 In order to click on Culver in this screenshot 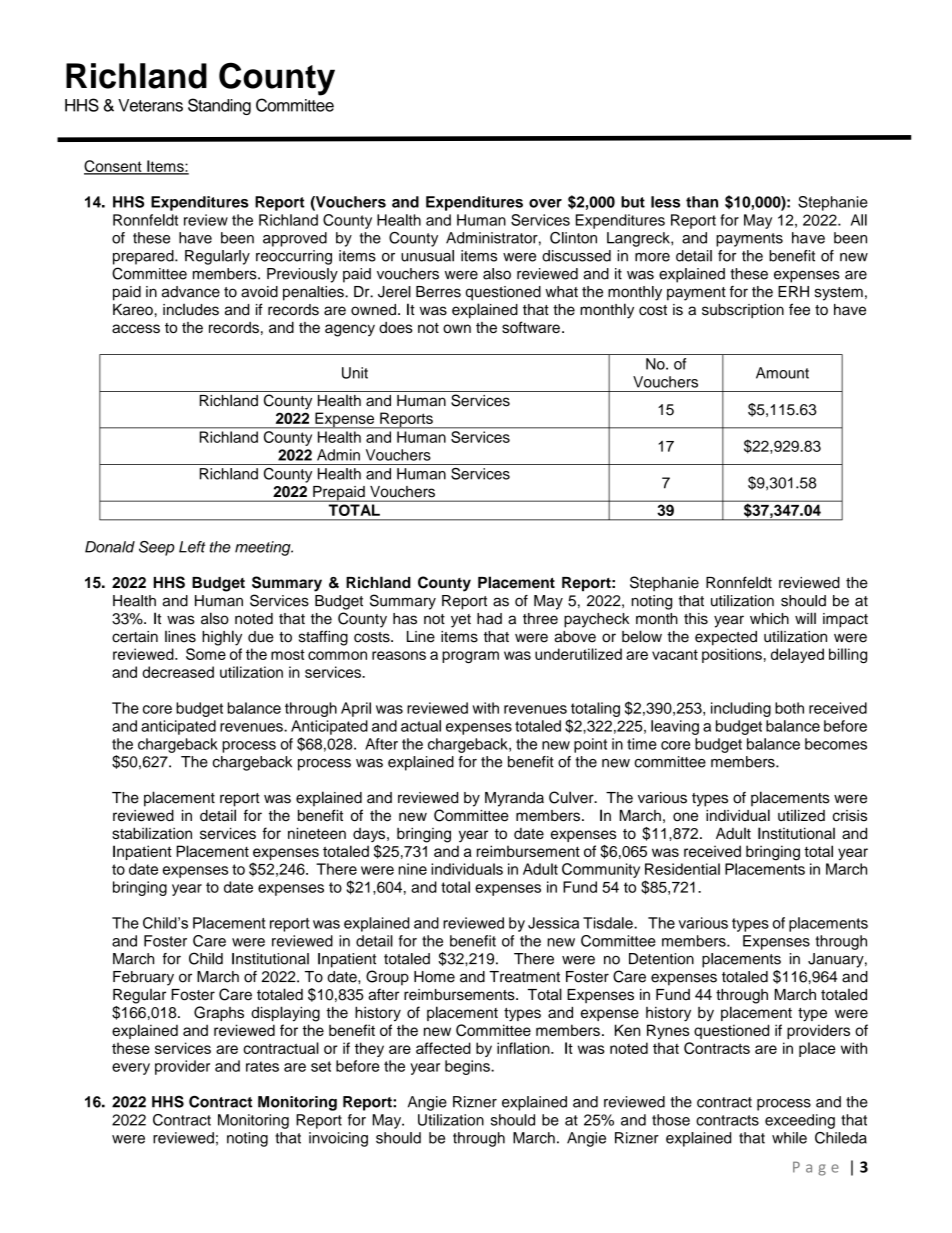, I will do `click(572, 797)`.
